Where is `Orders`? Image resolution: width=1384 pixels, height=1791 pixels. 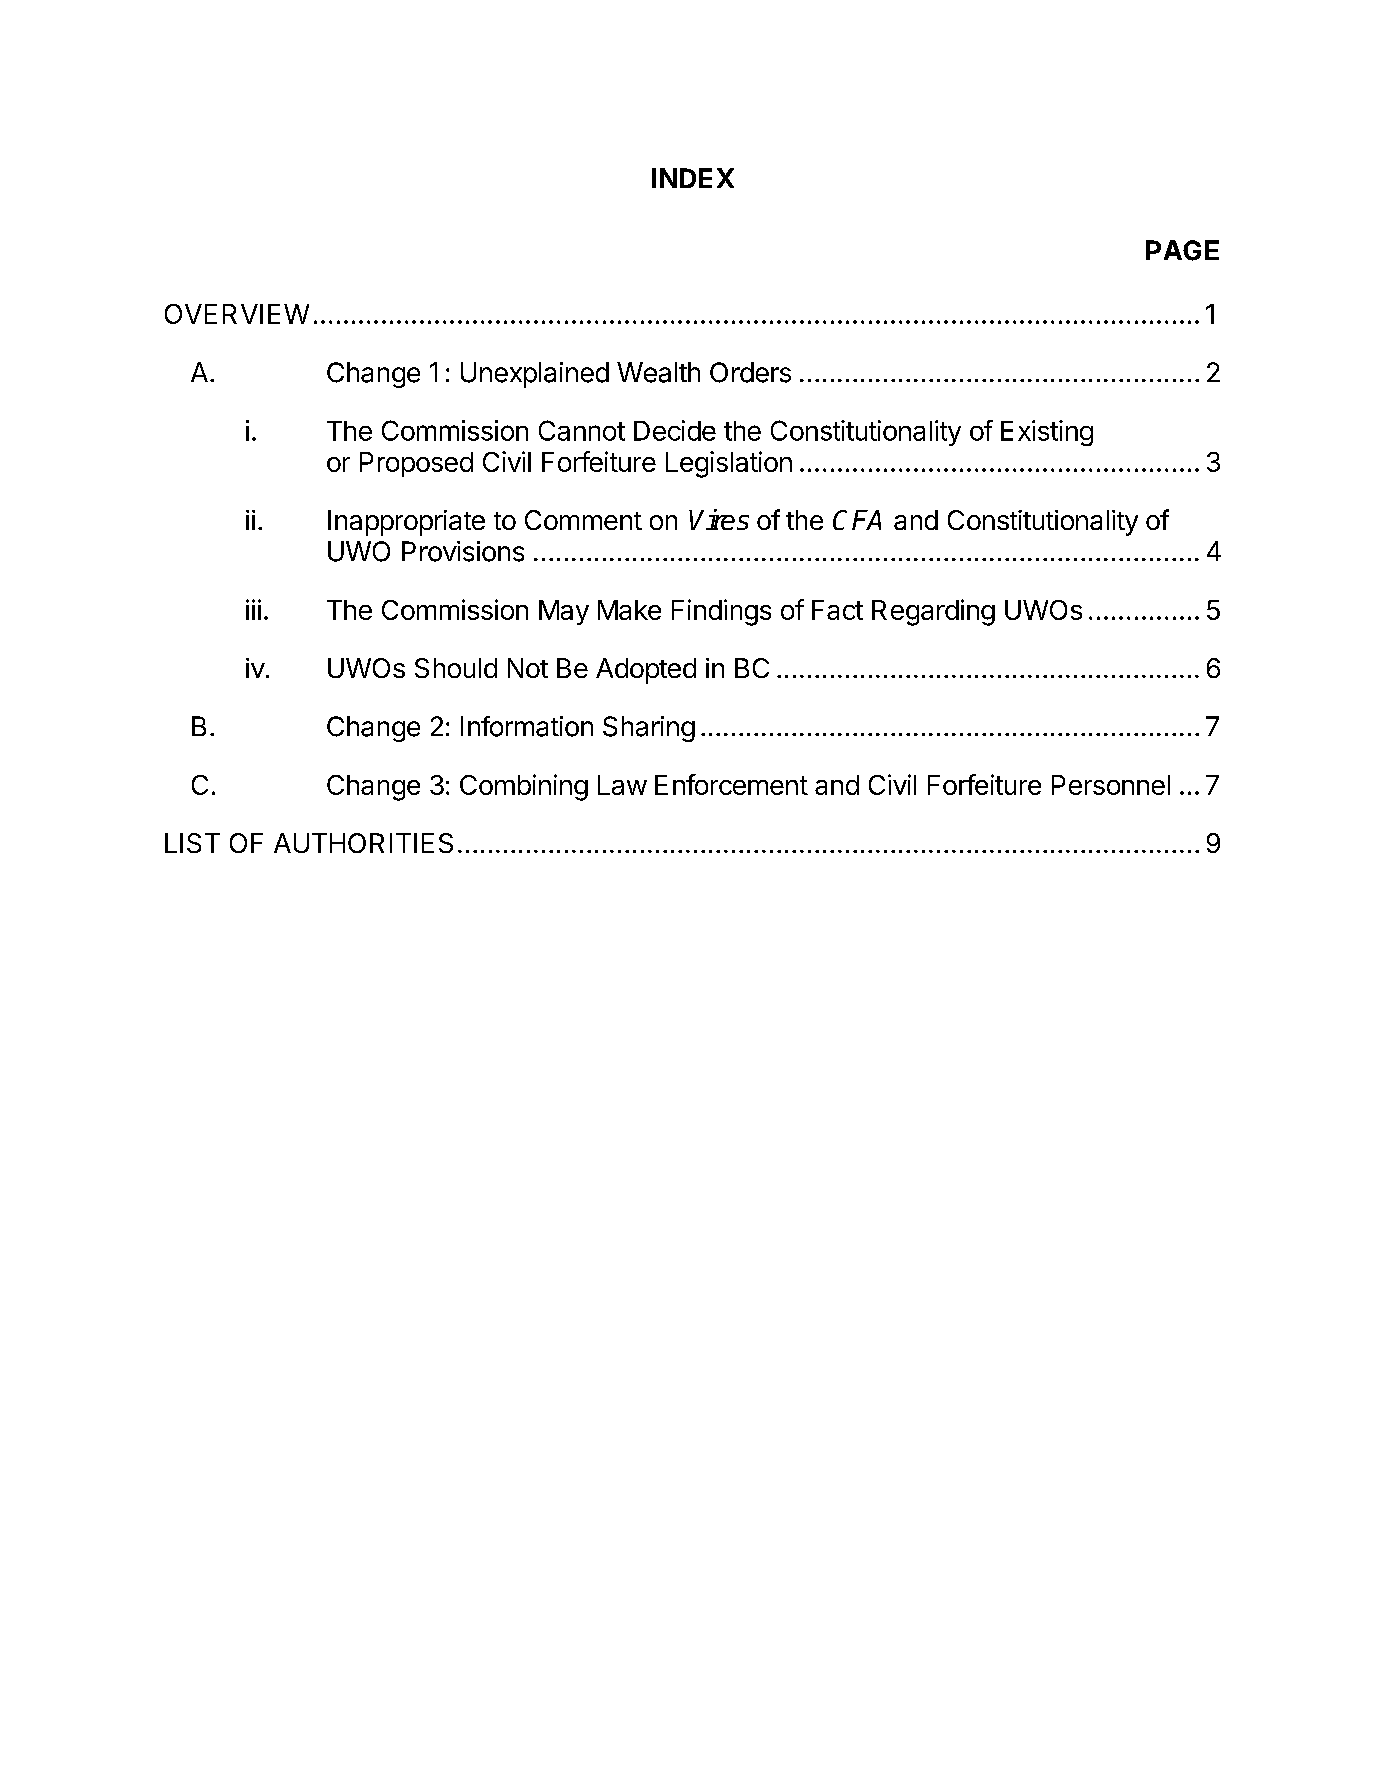 Orders is located at coordinates (750, 372).
